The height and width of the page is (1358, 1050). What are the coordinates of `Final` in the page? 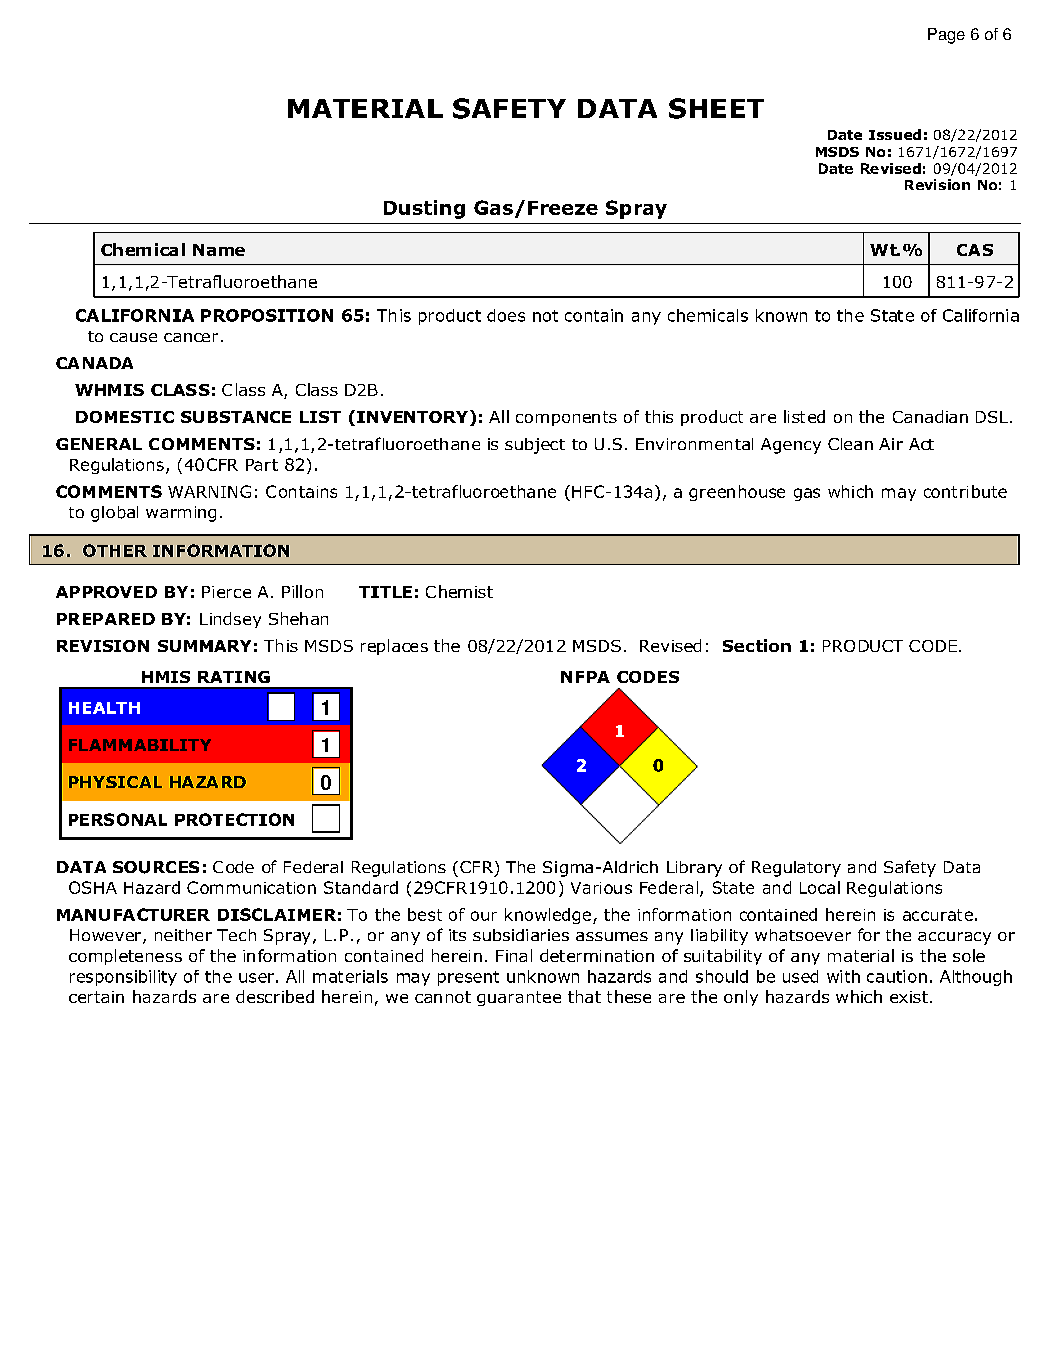 It's located at (514, 955).
